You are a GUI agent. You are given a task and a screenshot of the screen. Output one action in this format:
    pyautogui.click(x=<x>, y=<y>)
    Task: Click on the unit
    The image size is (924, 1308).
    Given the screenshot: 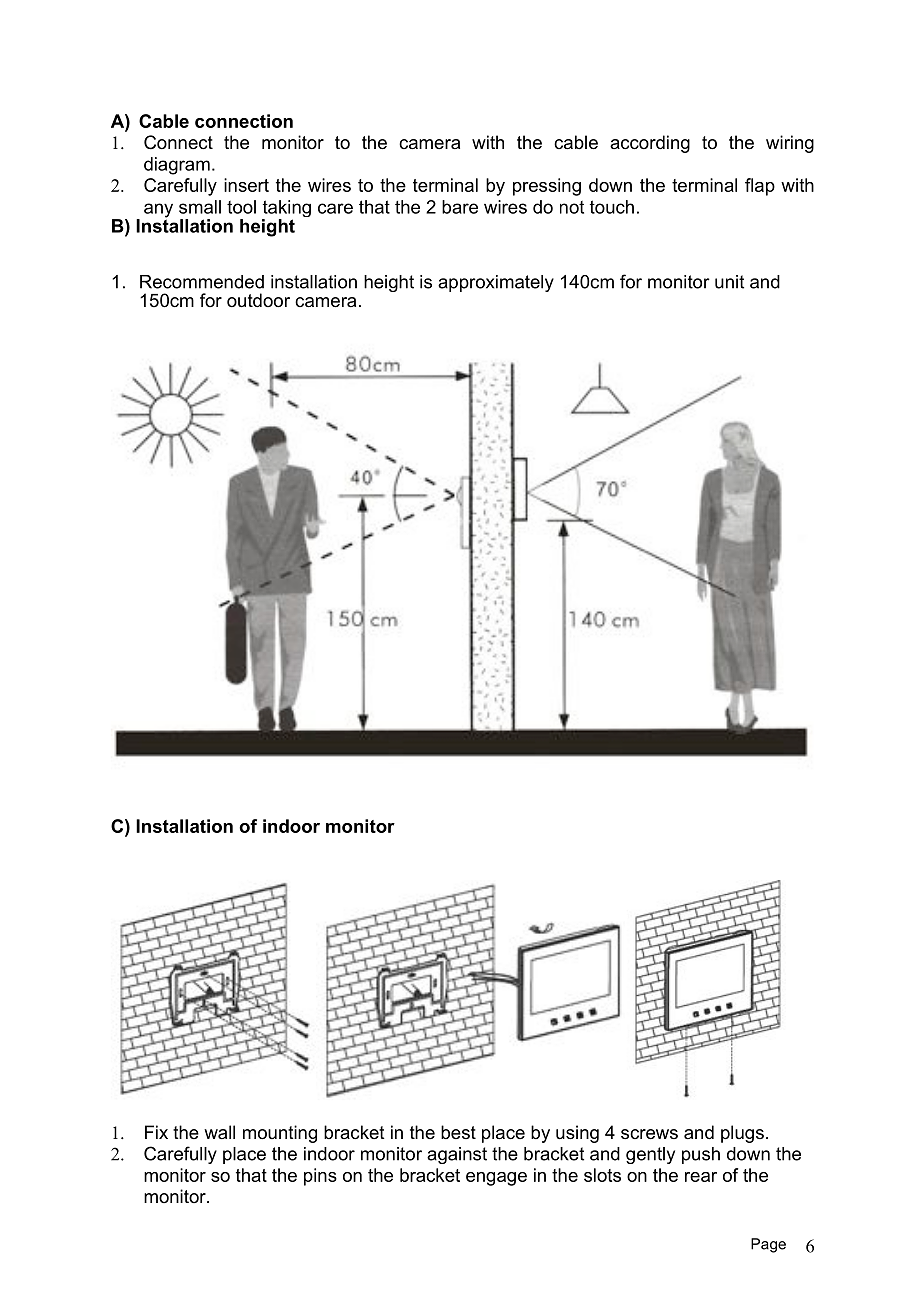 What is the action you would take?
    pyautogui.click(x=729, y=282)
